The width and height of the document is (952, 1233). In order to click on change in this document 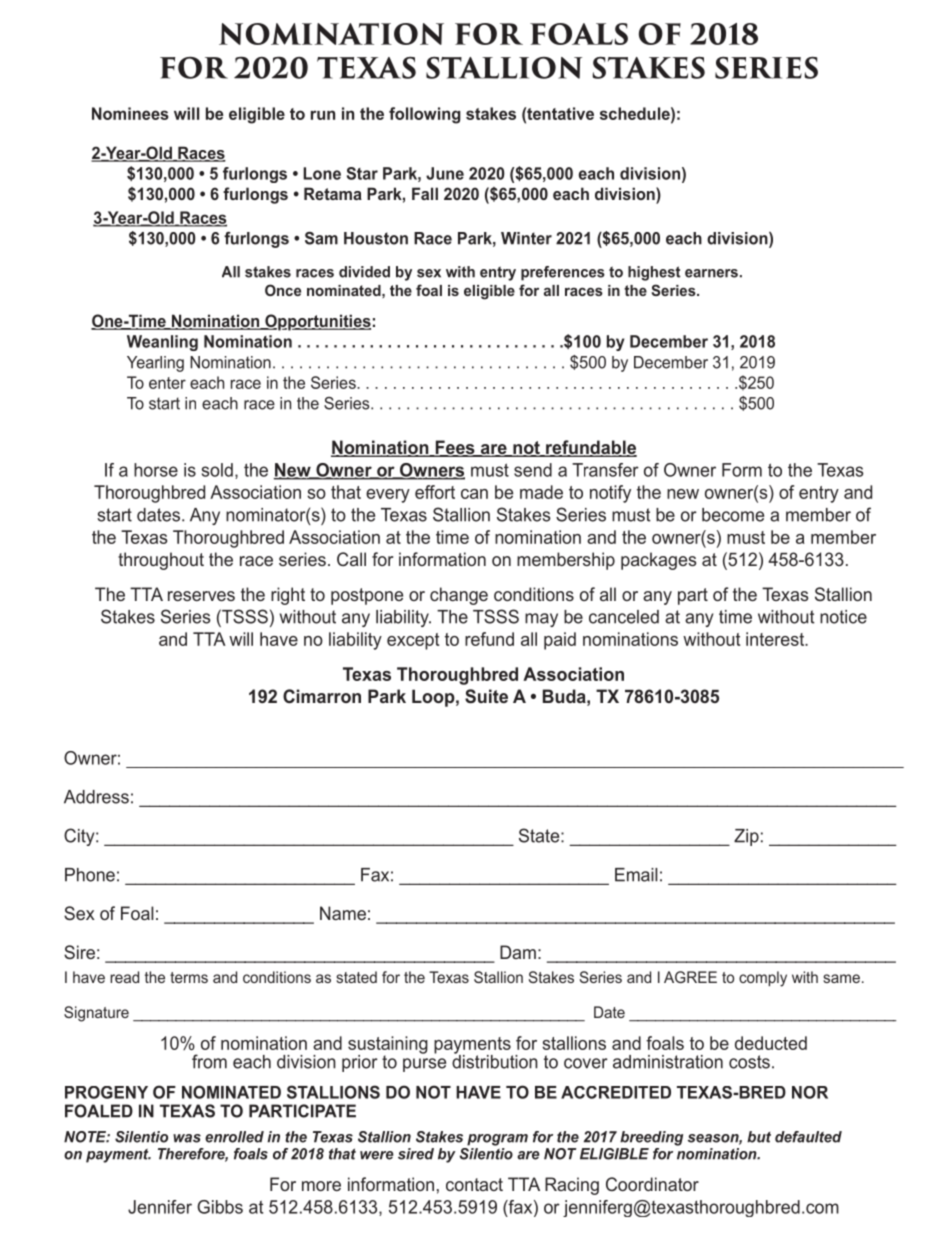, I will do `click(459, 596)`.
